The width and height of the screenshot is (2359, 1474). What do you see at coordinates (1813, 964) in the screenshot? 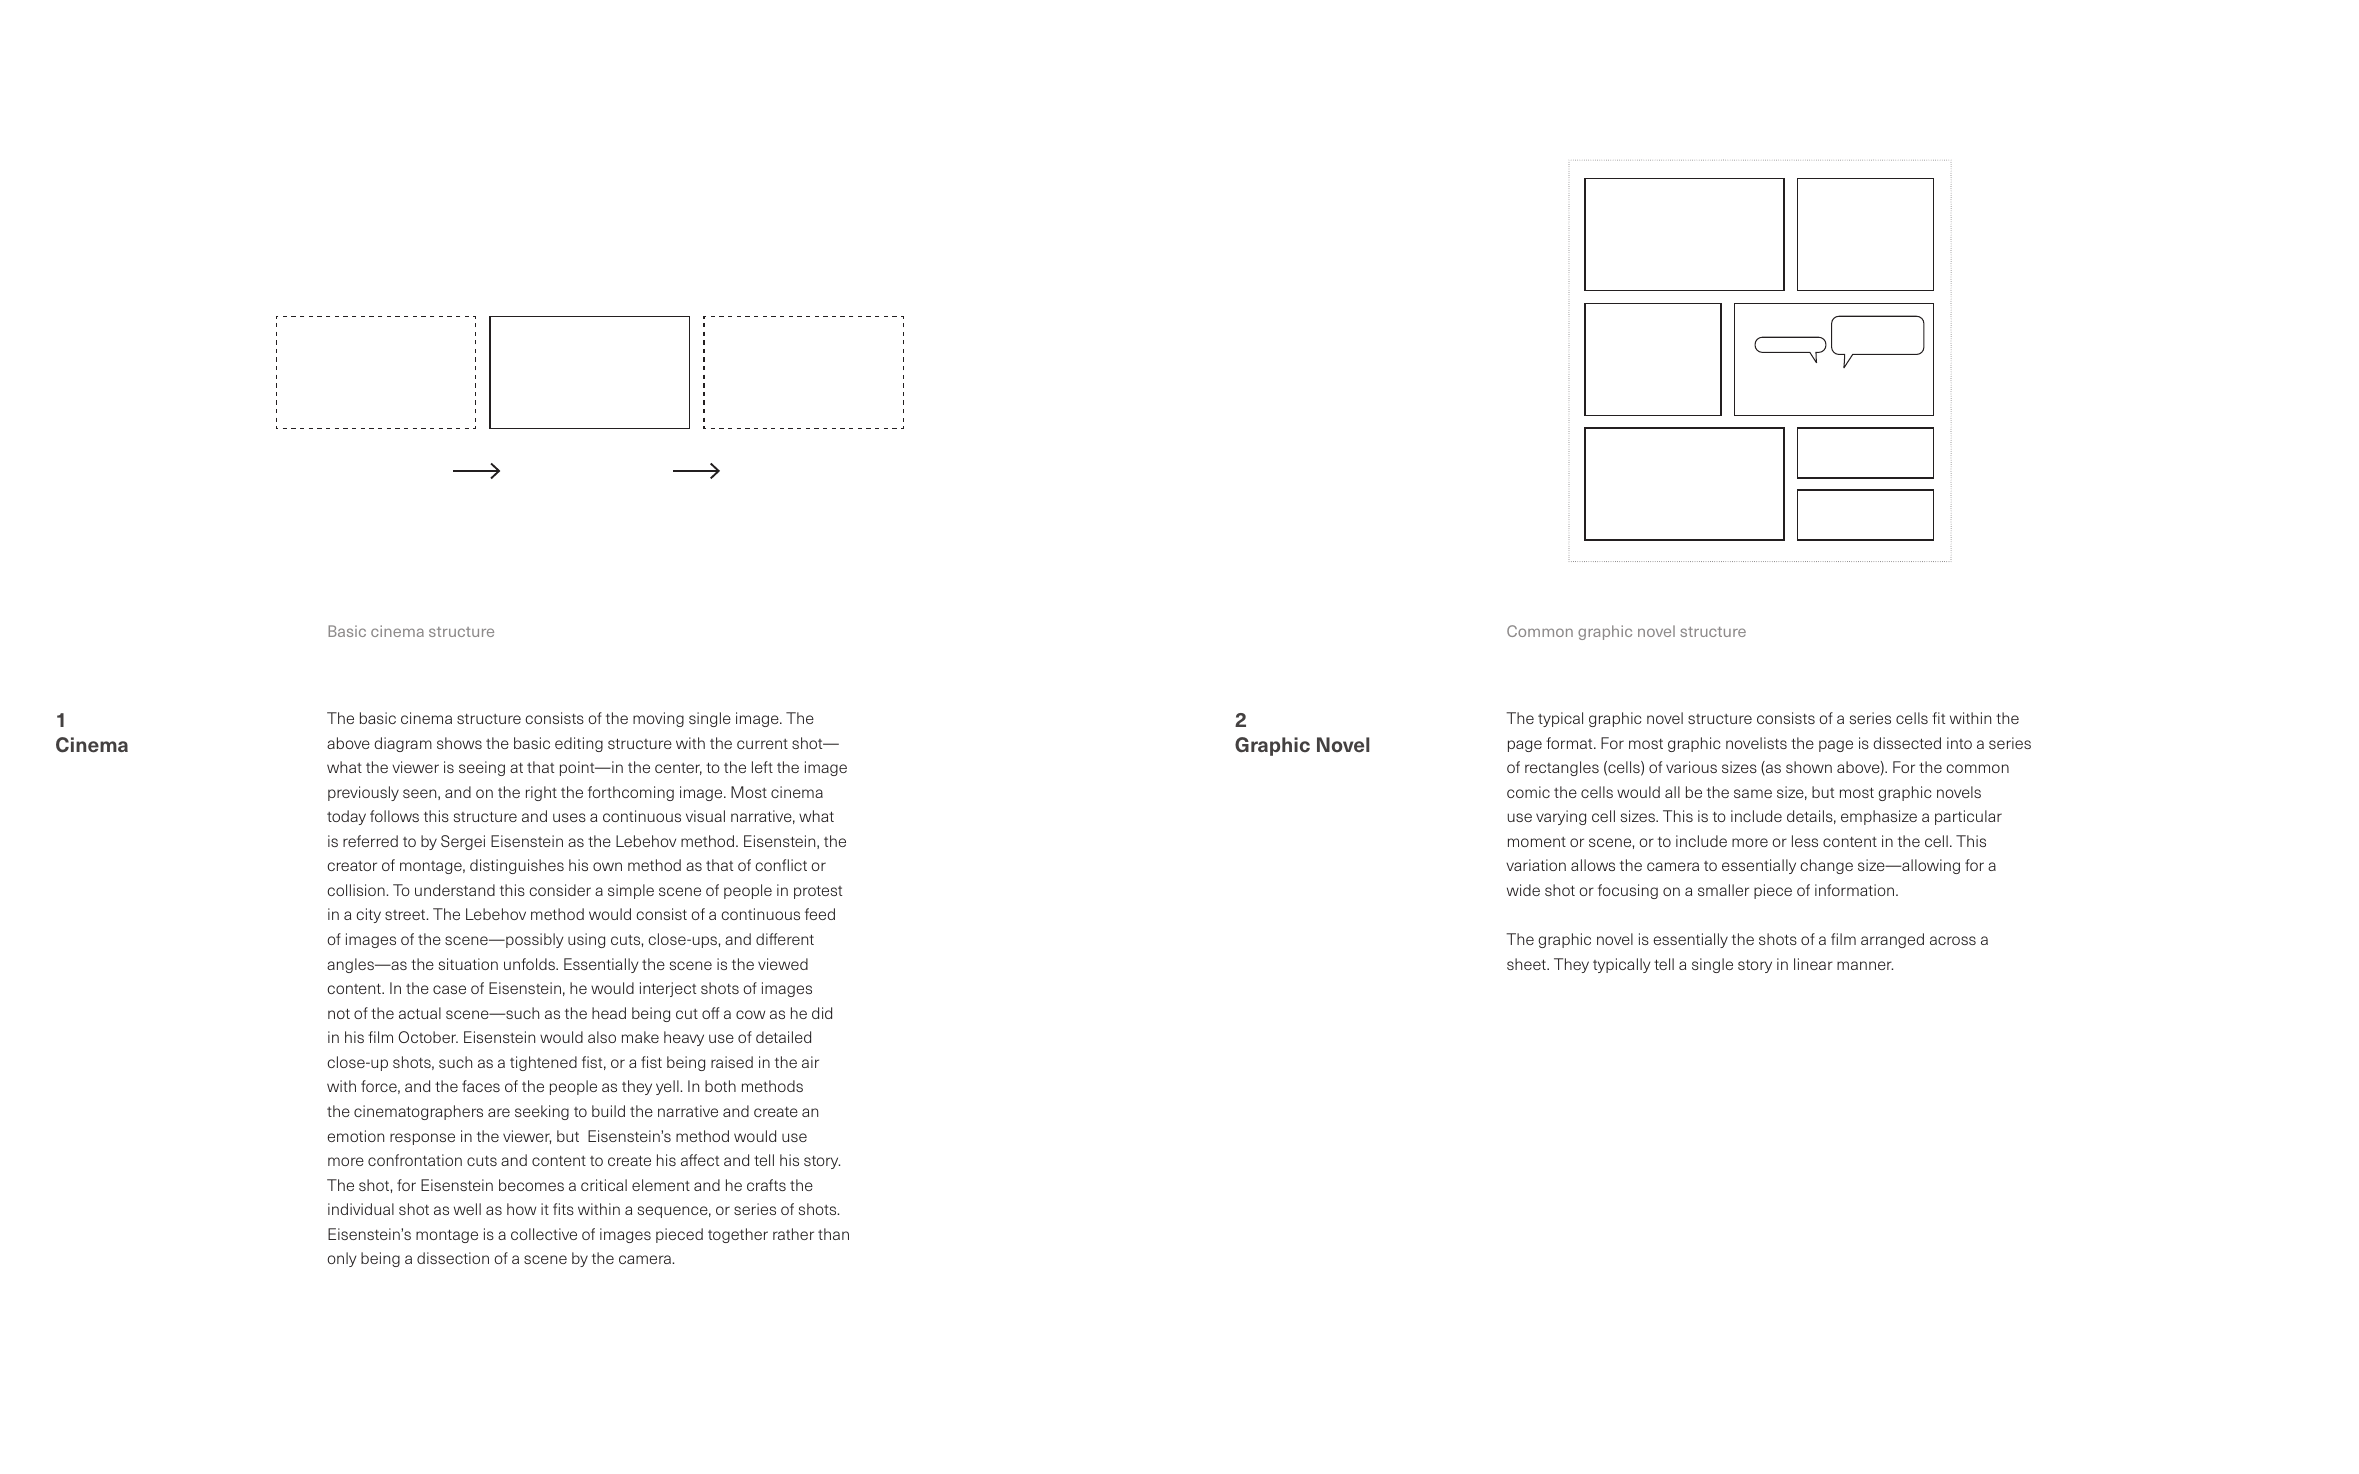
I see `linear` at bounding box center [1813, 964].
